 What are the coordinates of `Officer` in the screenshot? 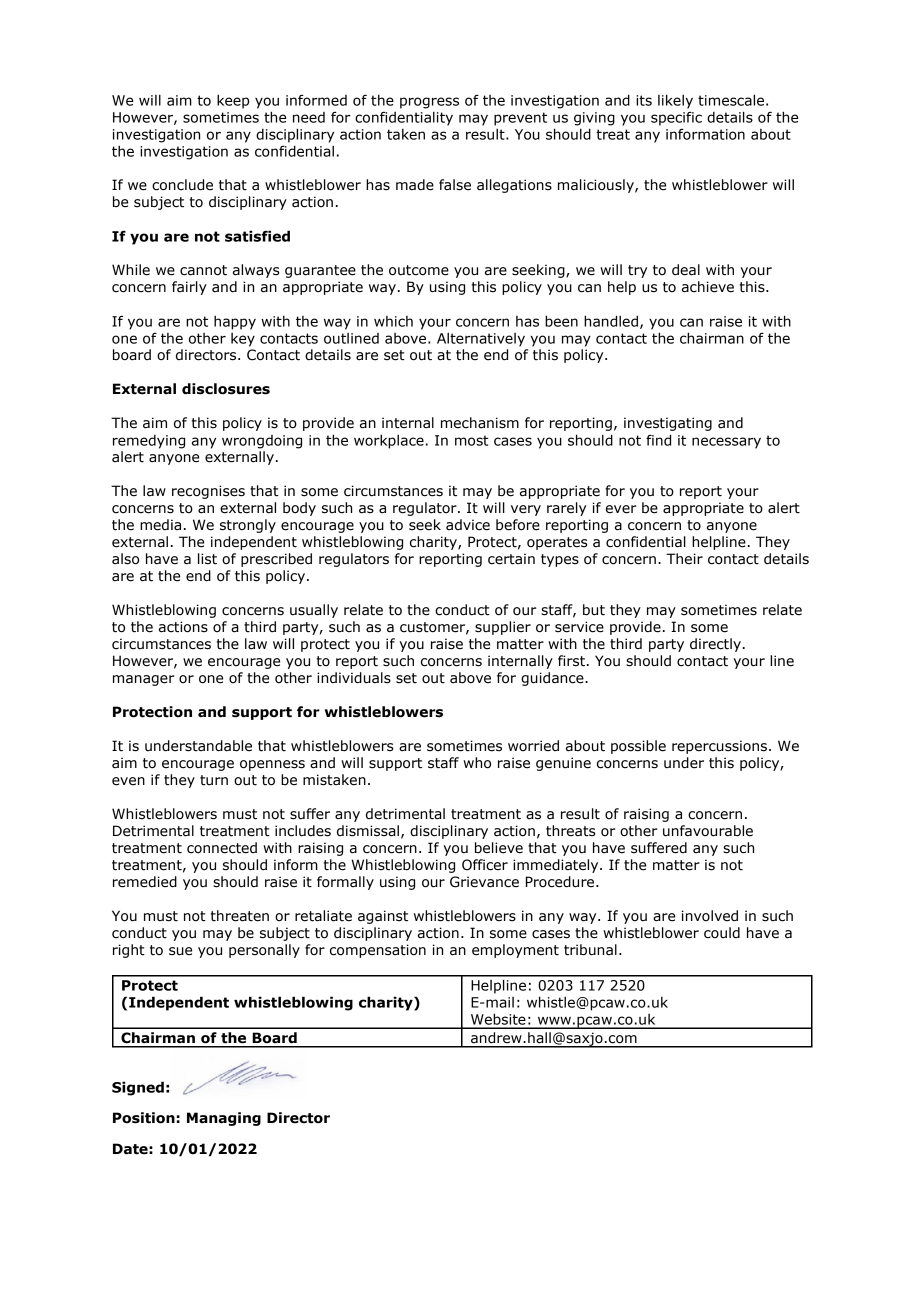 It's located at (485, 865).
